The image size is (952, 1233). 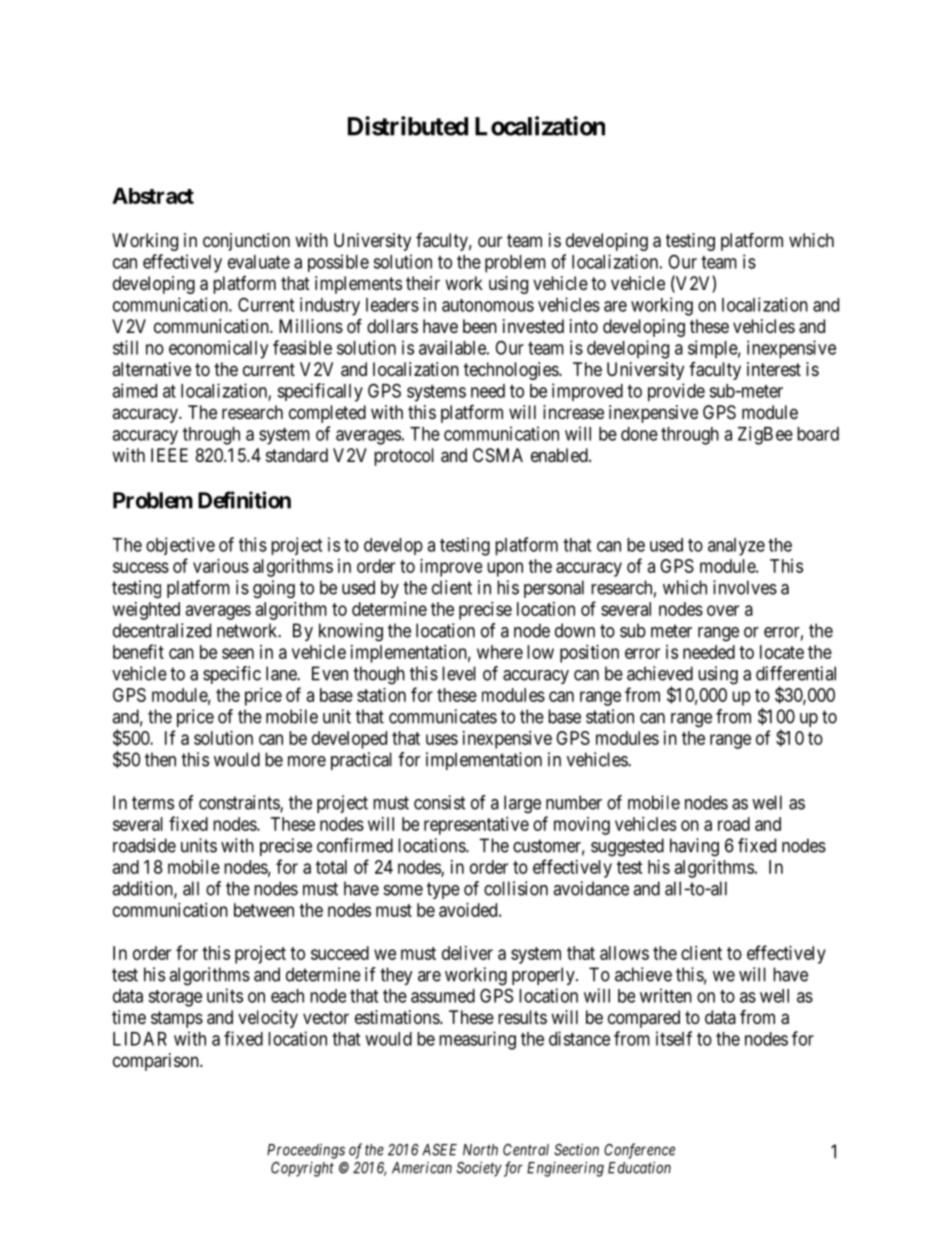 I want to click on Abstract, so click(x=153, y=196).
